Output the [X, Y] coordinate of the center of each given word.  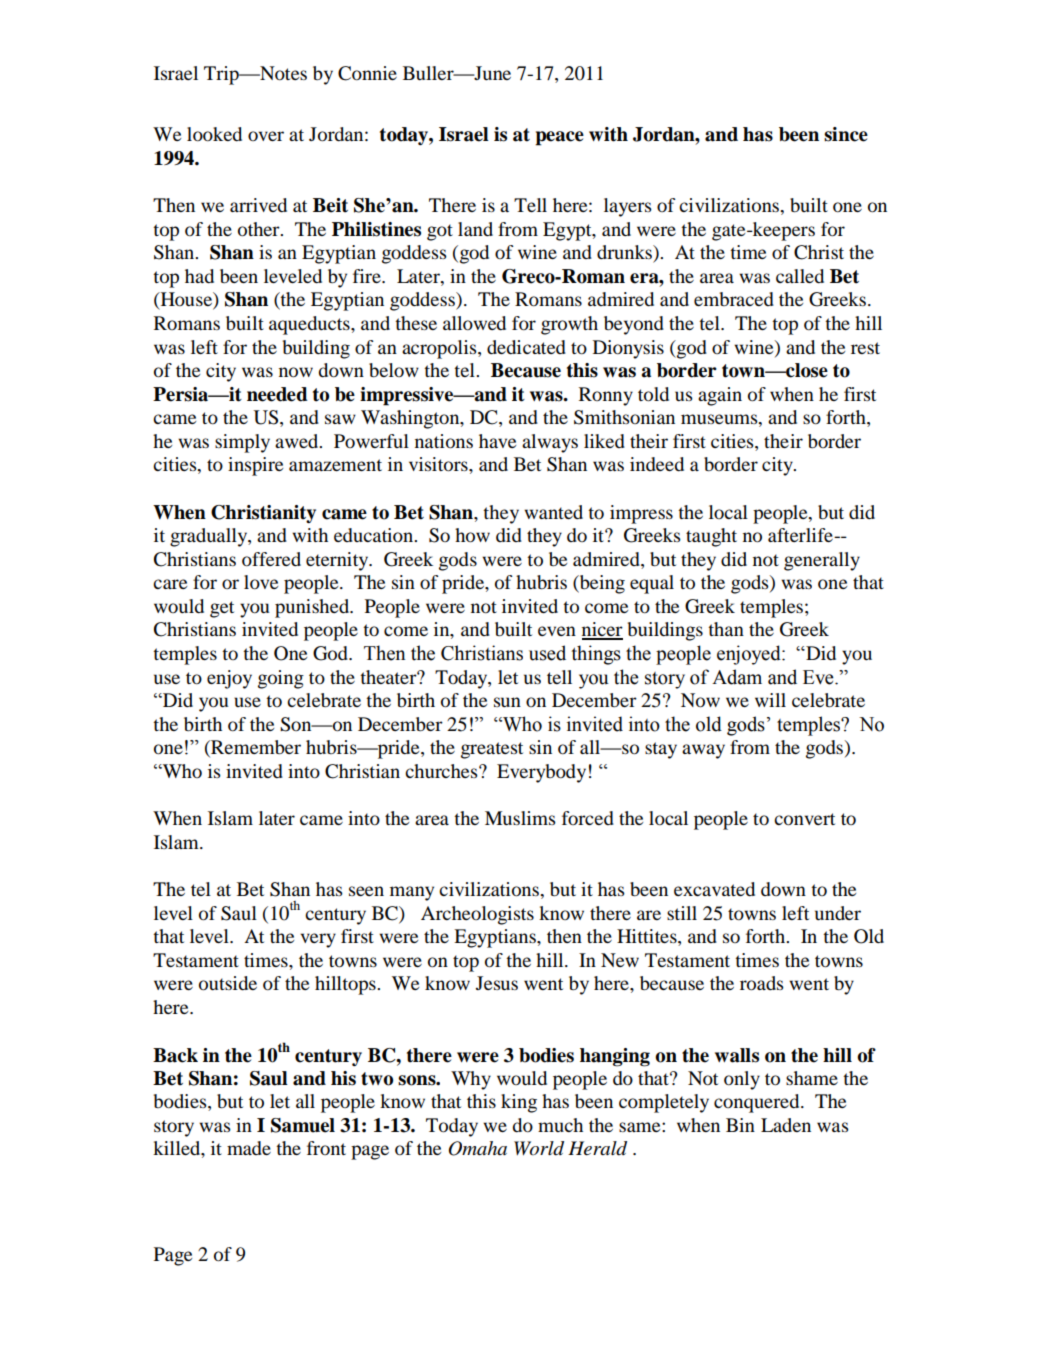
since [846, 134]
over [266, 136]
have [497, 441]
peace [559, 138]
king [519, 1103]
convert [804, 819]
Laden [786, 1125]
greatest [492, 750]
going [281, 679]
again [720, 396]
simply [242, 443]
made [249, 1148]
